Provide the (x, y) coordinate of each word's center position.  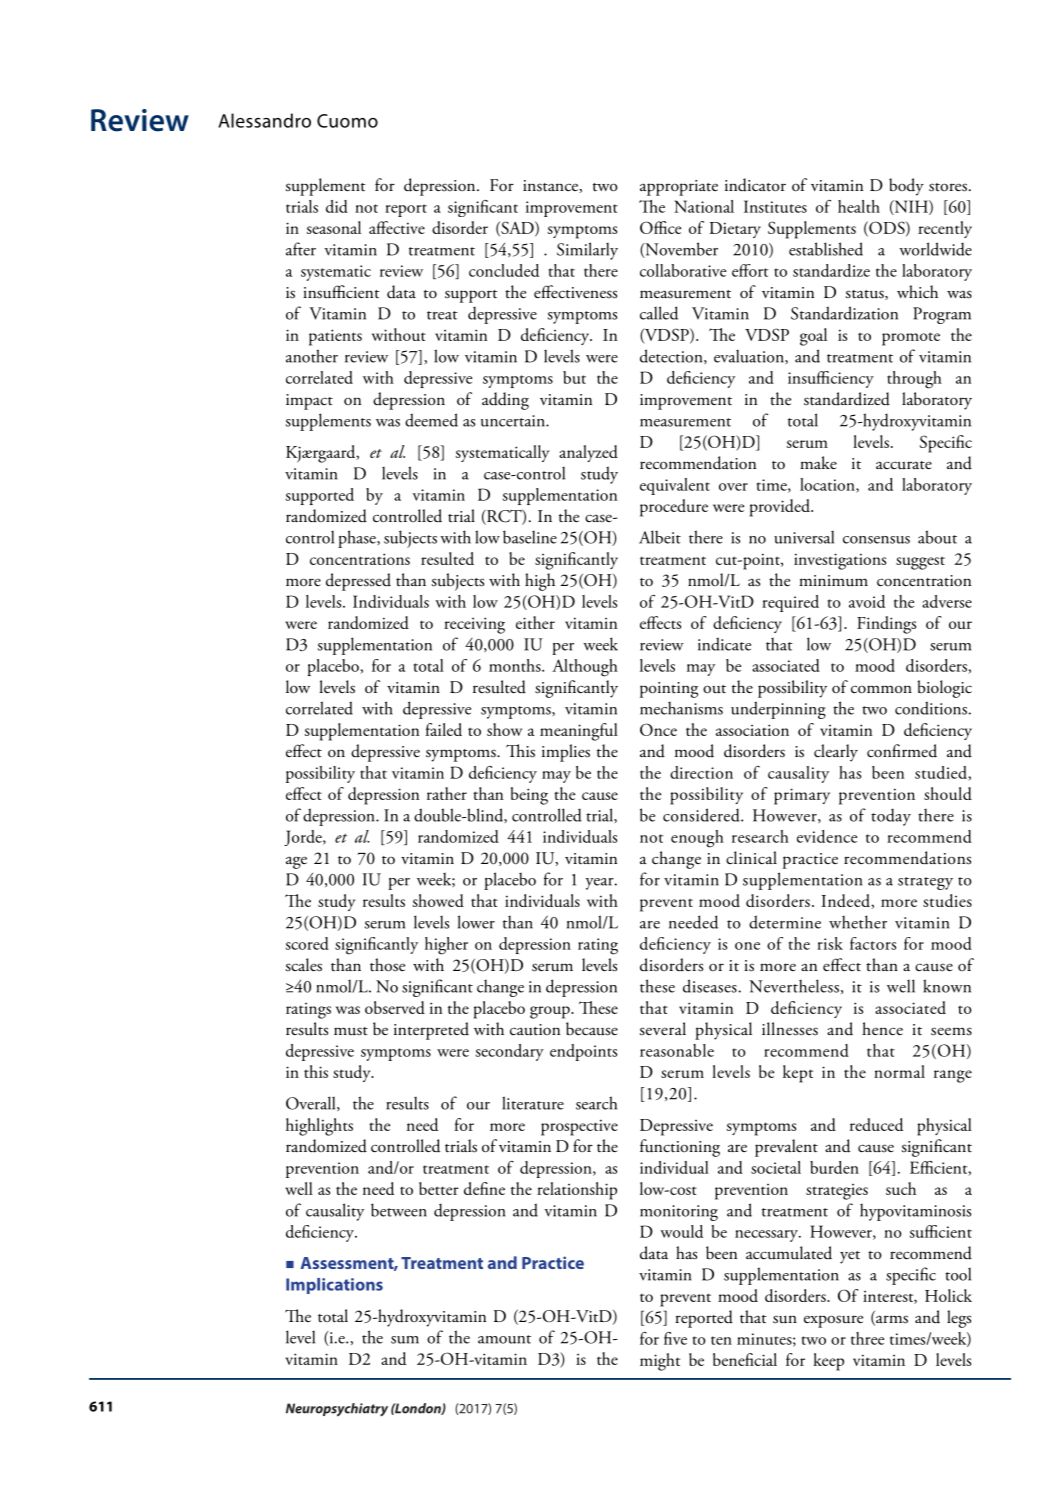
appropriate (679, 188)
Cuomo (347, 121)
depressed (358, 582)
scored (307, 943)
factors (873, 943)
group (551, 1012)
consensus (876, 540)
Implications (334, 1286)
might (660, 1362)
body (906, 187)
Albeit (660, 537)
